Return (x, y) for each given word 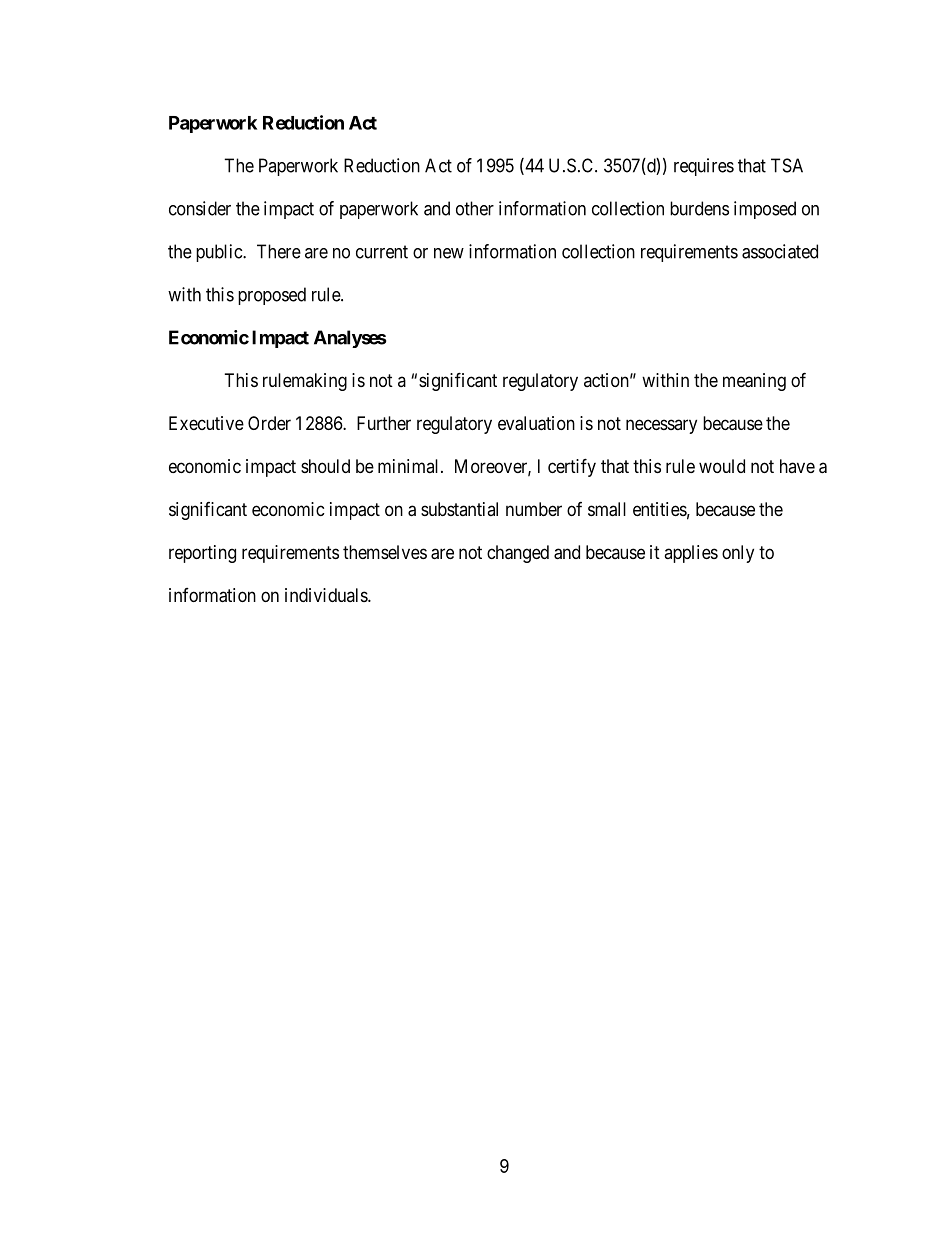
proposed (272, 296)
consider (200, 208)
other (475, 208)
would (722, 466)
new (449, 253)
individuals (327, 595)
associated (780, 251)
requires (704, 167)
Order (269, 423)
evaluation (536, 423)
